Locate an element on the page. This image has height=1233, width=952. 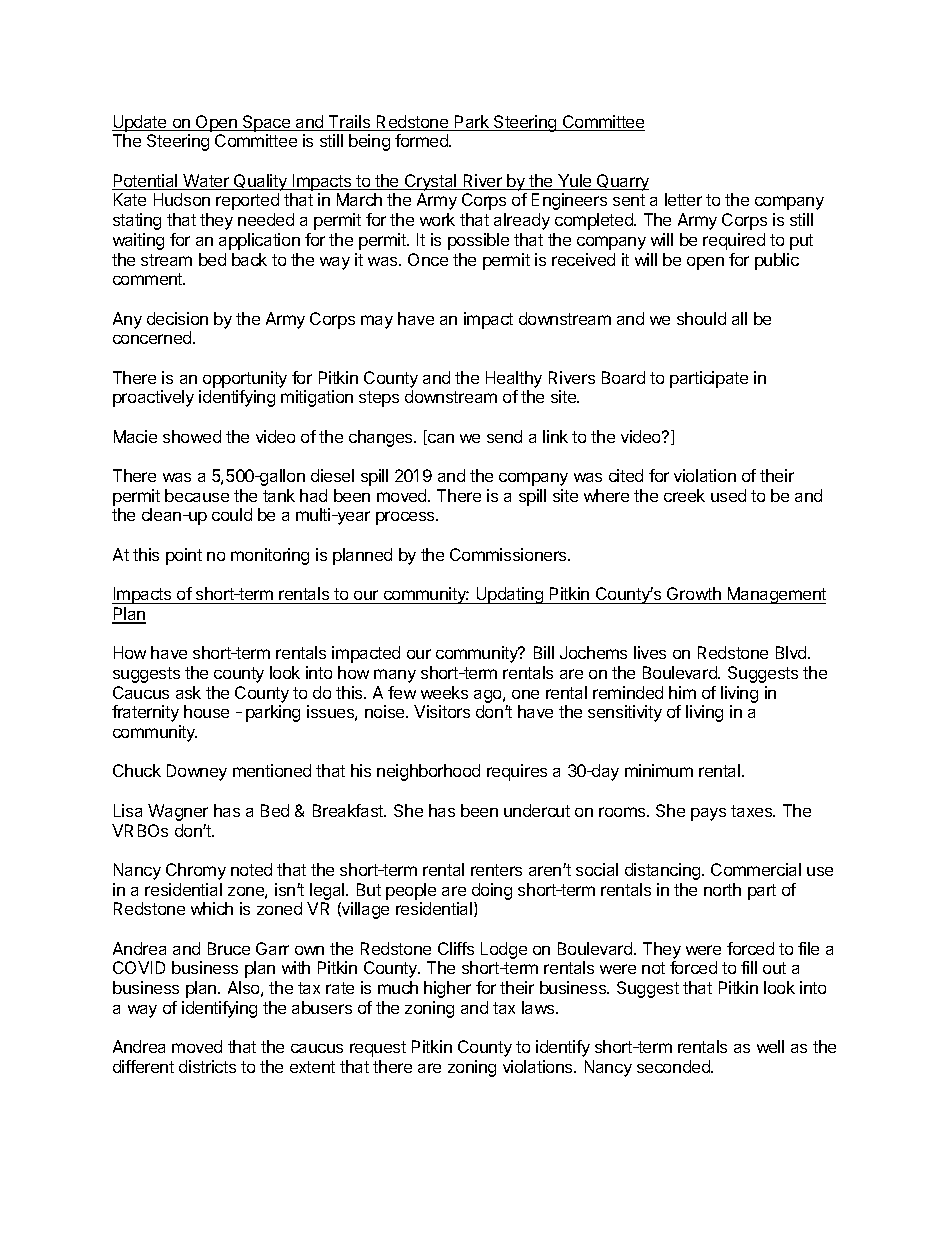
higher is located at coordinates (447, 989).
